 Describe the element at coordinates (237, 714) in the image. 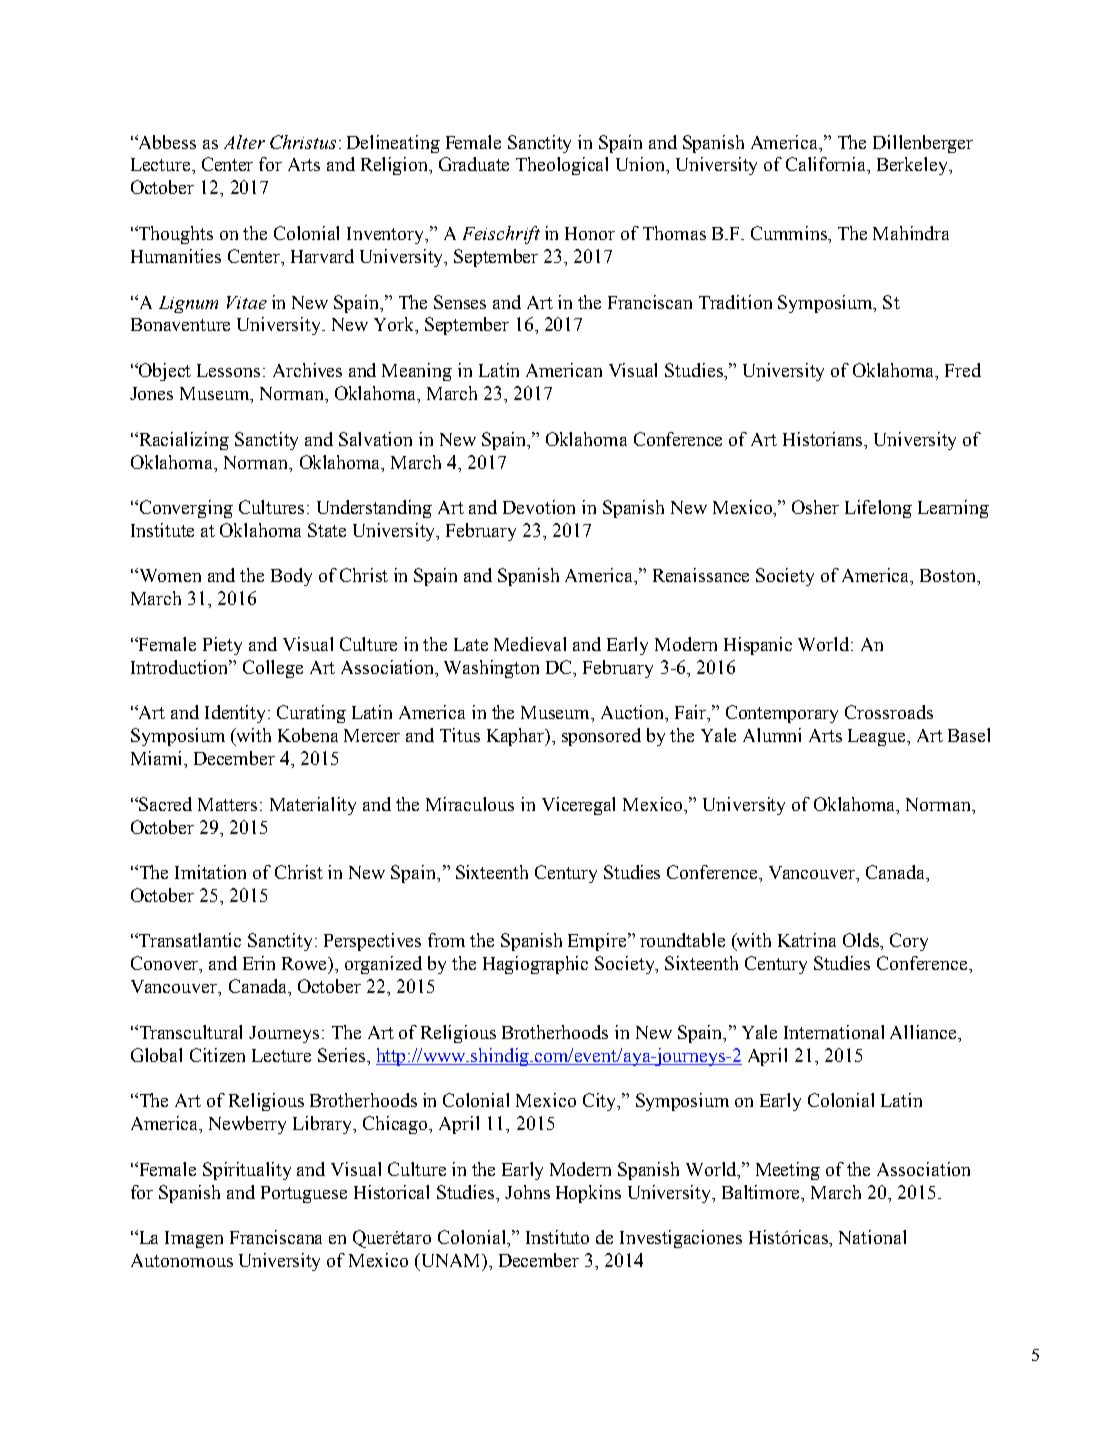

I see `Identity` at that location.
